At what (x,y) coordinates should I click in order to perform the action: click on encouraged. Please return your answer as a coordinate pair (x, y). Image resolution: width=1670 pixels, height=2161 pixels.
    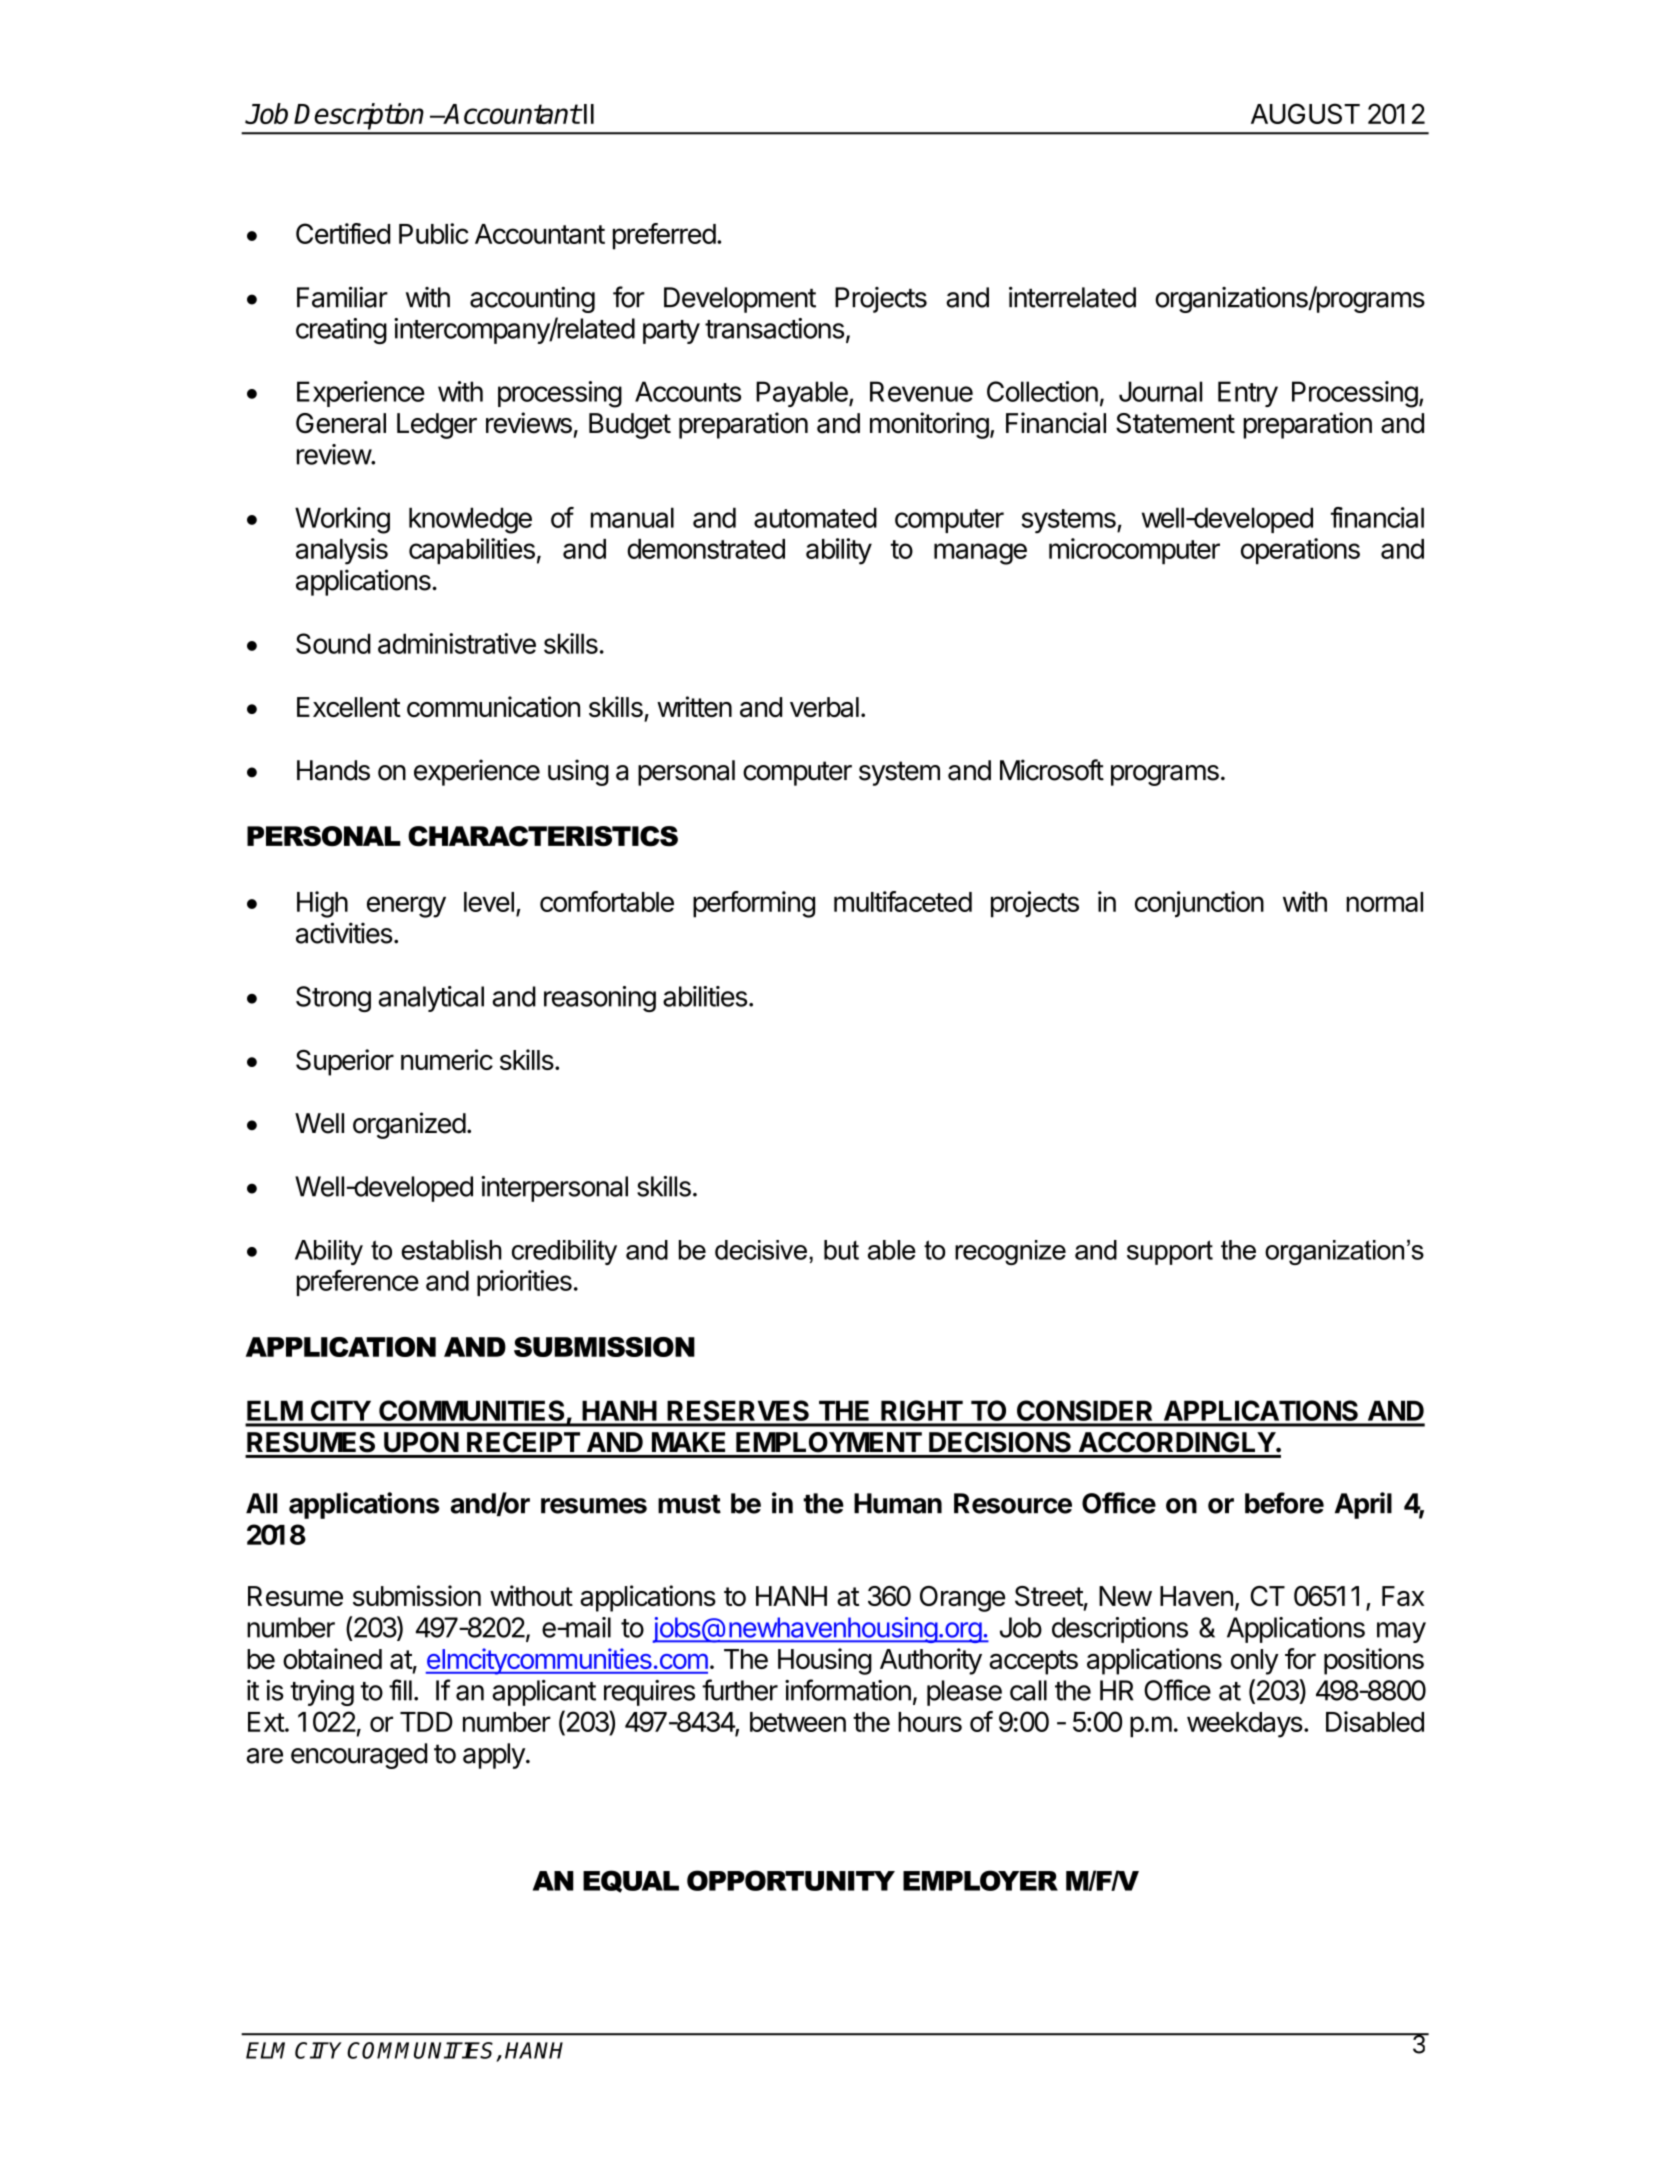
    Looking at the image, I should click on (359, 1756).
